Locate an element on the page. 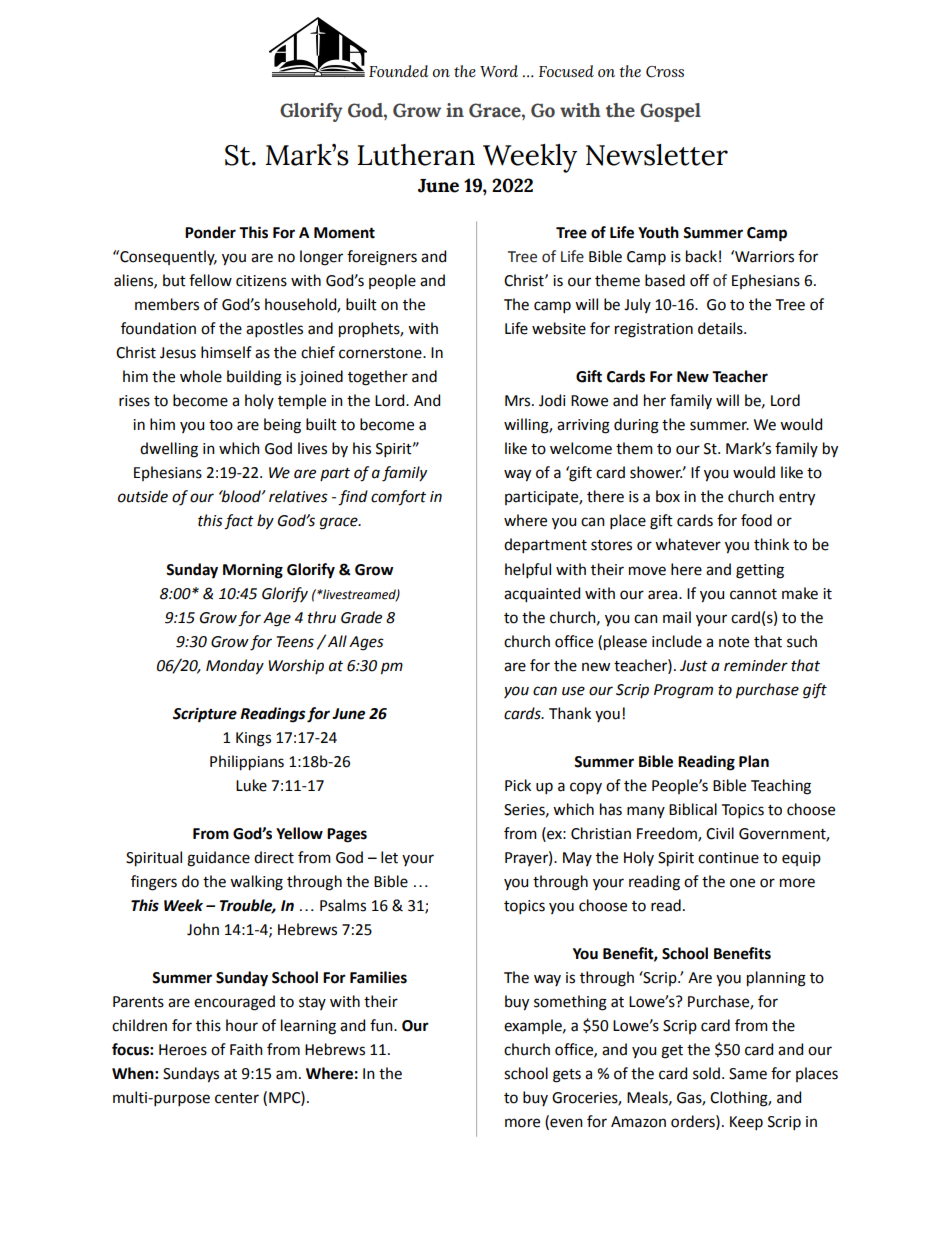  sold is located at coordinates (706, 1073).
